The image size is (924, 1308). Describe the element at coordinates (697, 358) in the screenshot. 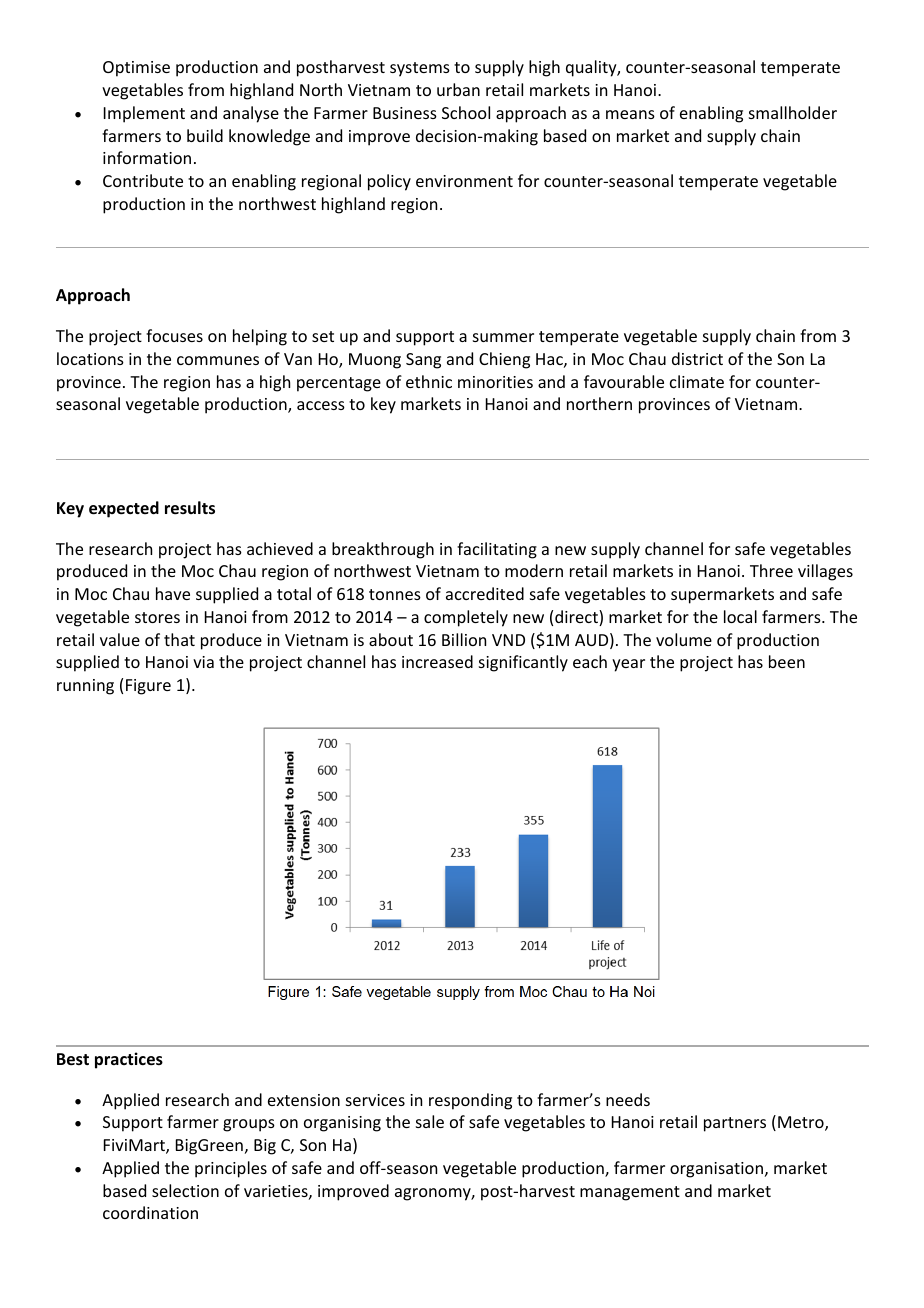

I see `district` at that location.
